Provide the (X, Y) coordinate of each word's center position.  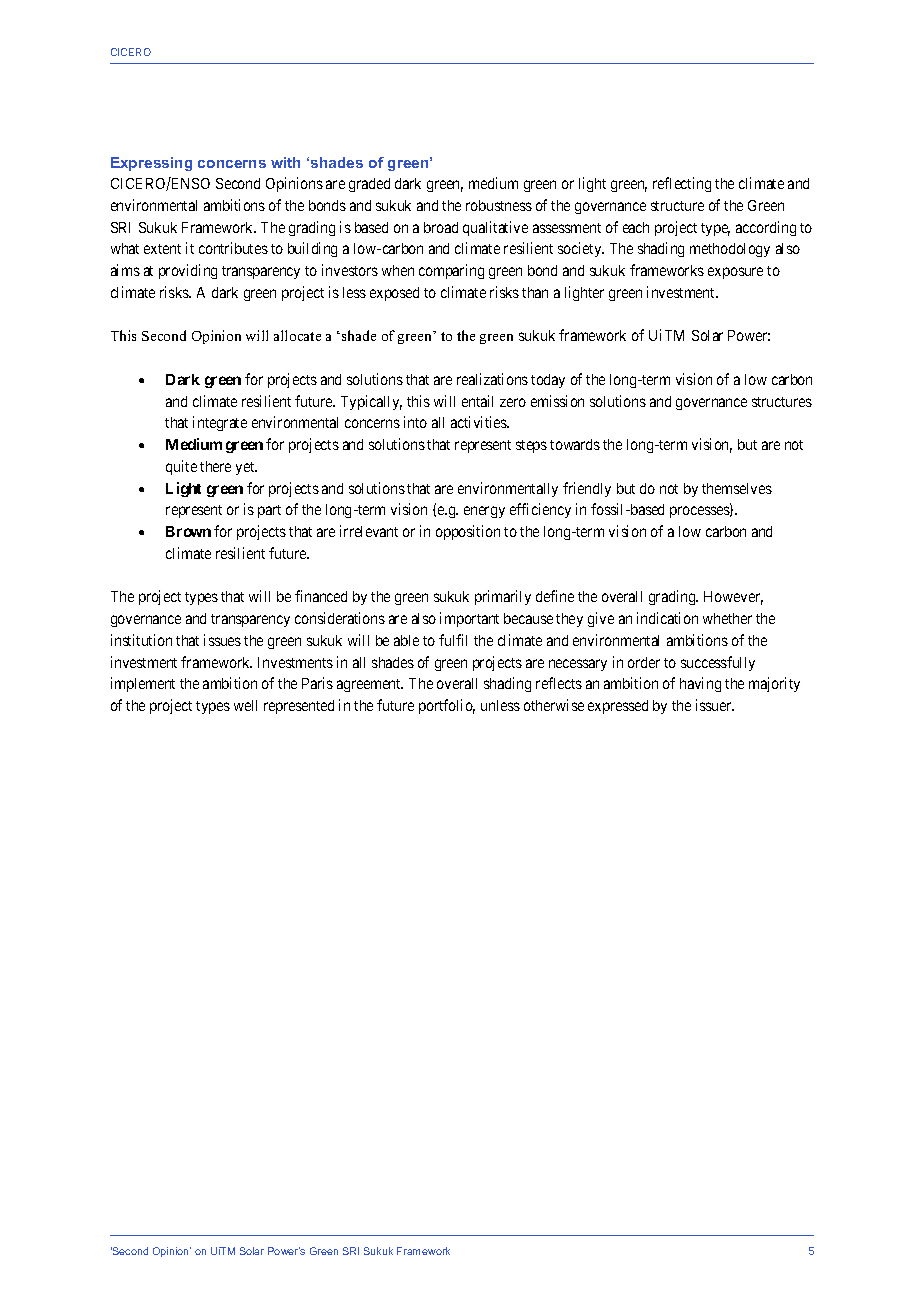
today (548, 381)
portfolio (447, 706)
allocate (297, 335)
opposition (468, 532)
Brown (188, 531)
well (245, 705)
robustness (499, 205)
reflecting (682, 184)
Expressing (151, 164)
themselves (737, 488)
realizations (492, 379)
